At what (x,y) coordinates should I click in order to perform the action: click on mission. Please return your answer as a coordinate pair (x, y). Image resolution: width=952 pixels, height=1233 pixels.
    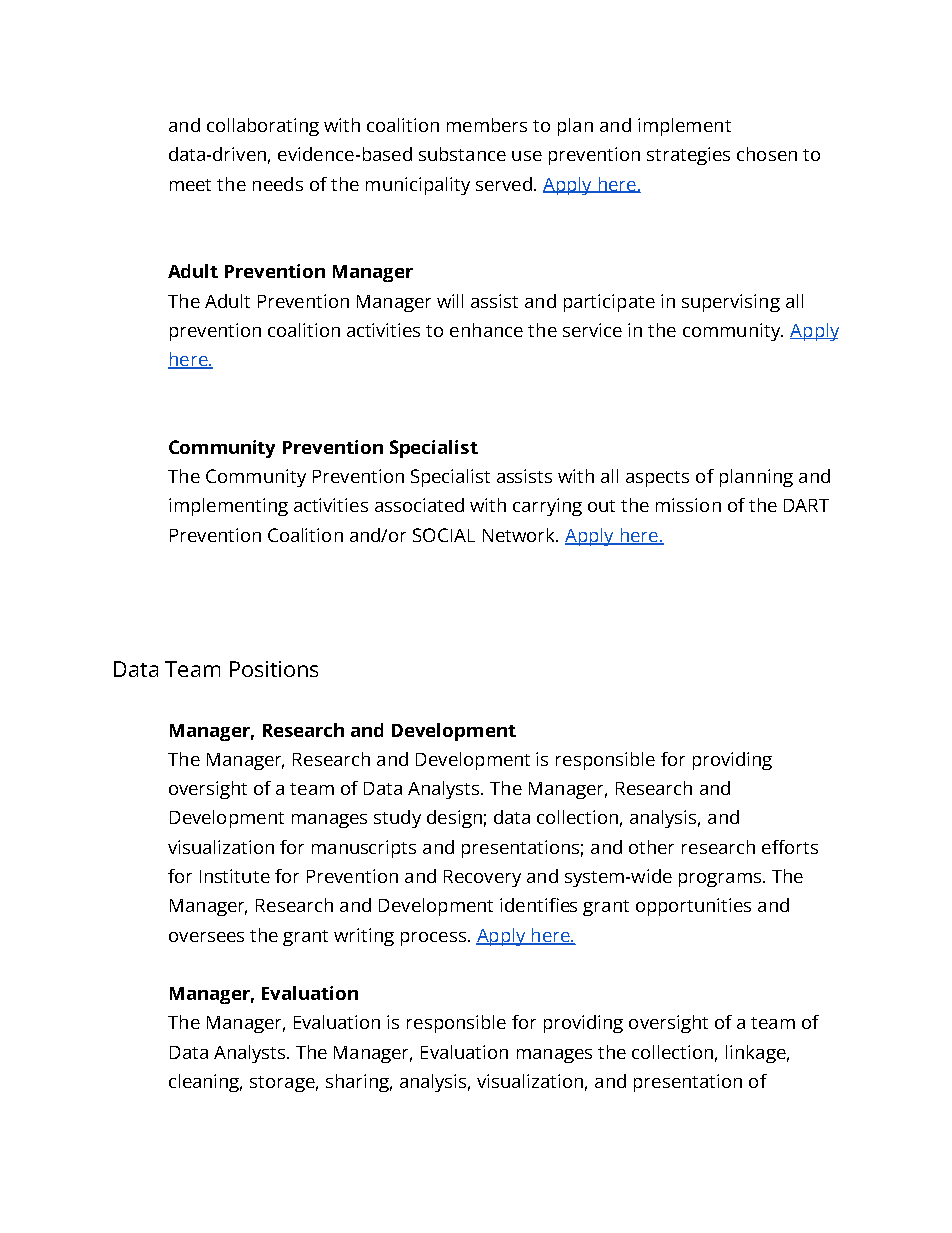
    Looking at the image, I should click on (688, 505).
